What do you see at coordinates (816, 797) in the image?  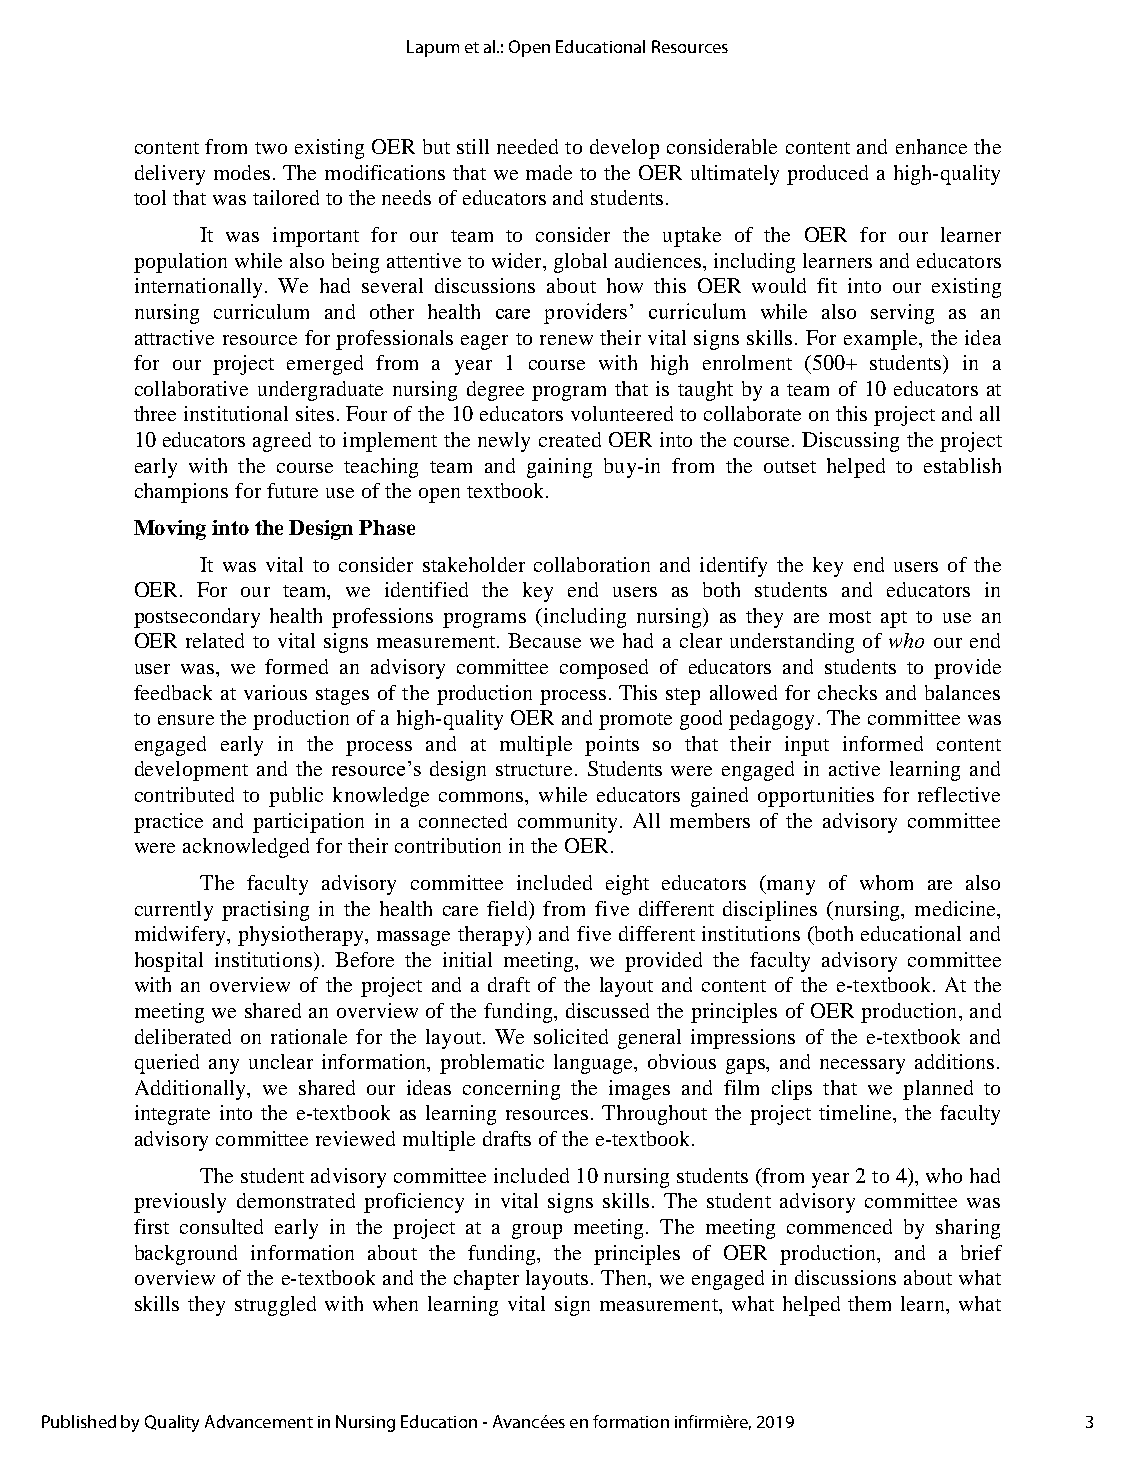 I see `opportunities` at bounding box center [816, 797].
